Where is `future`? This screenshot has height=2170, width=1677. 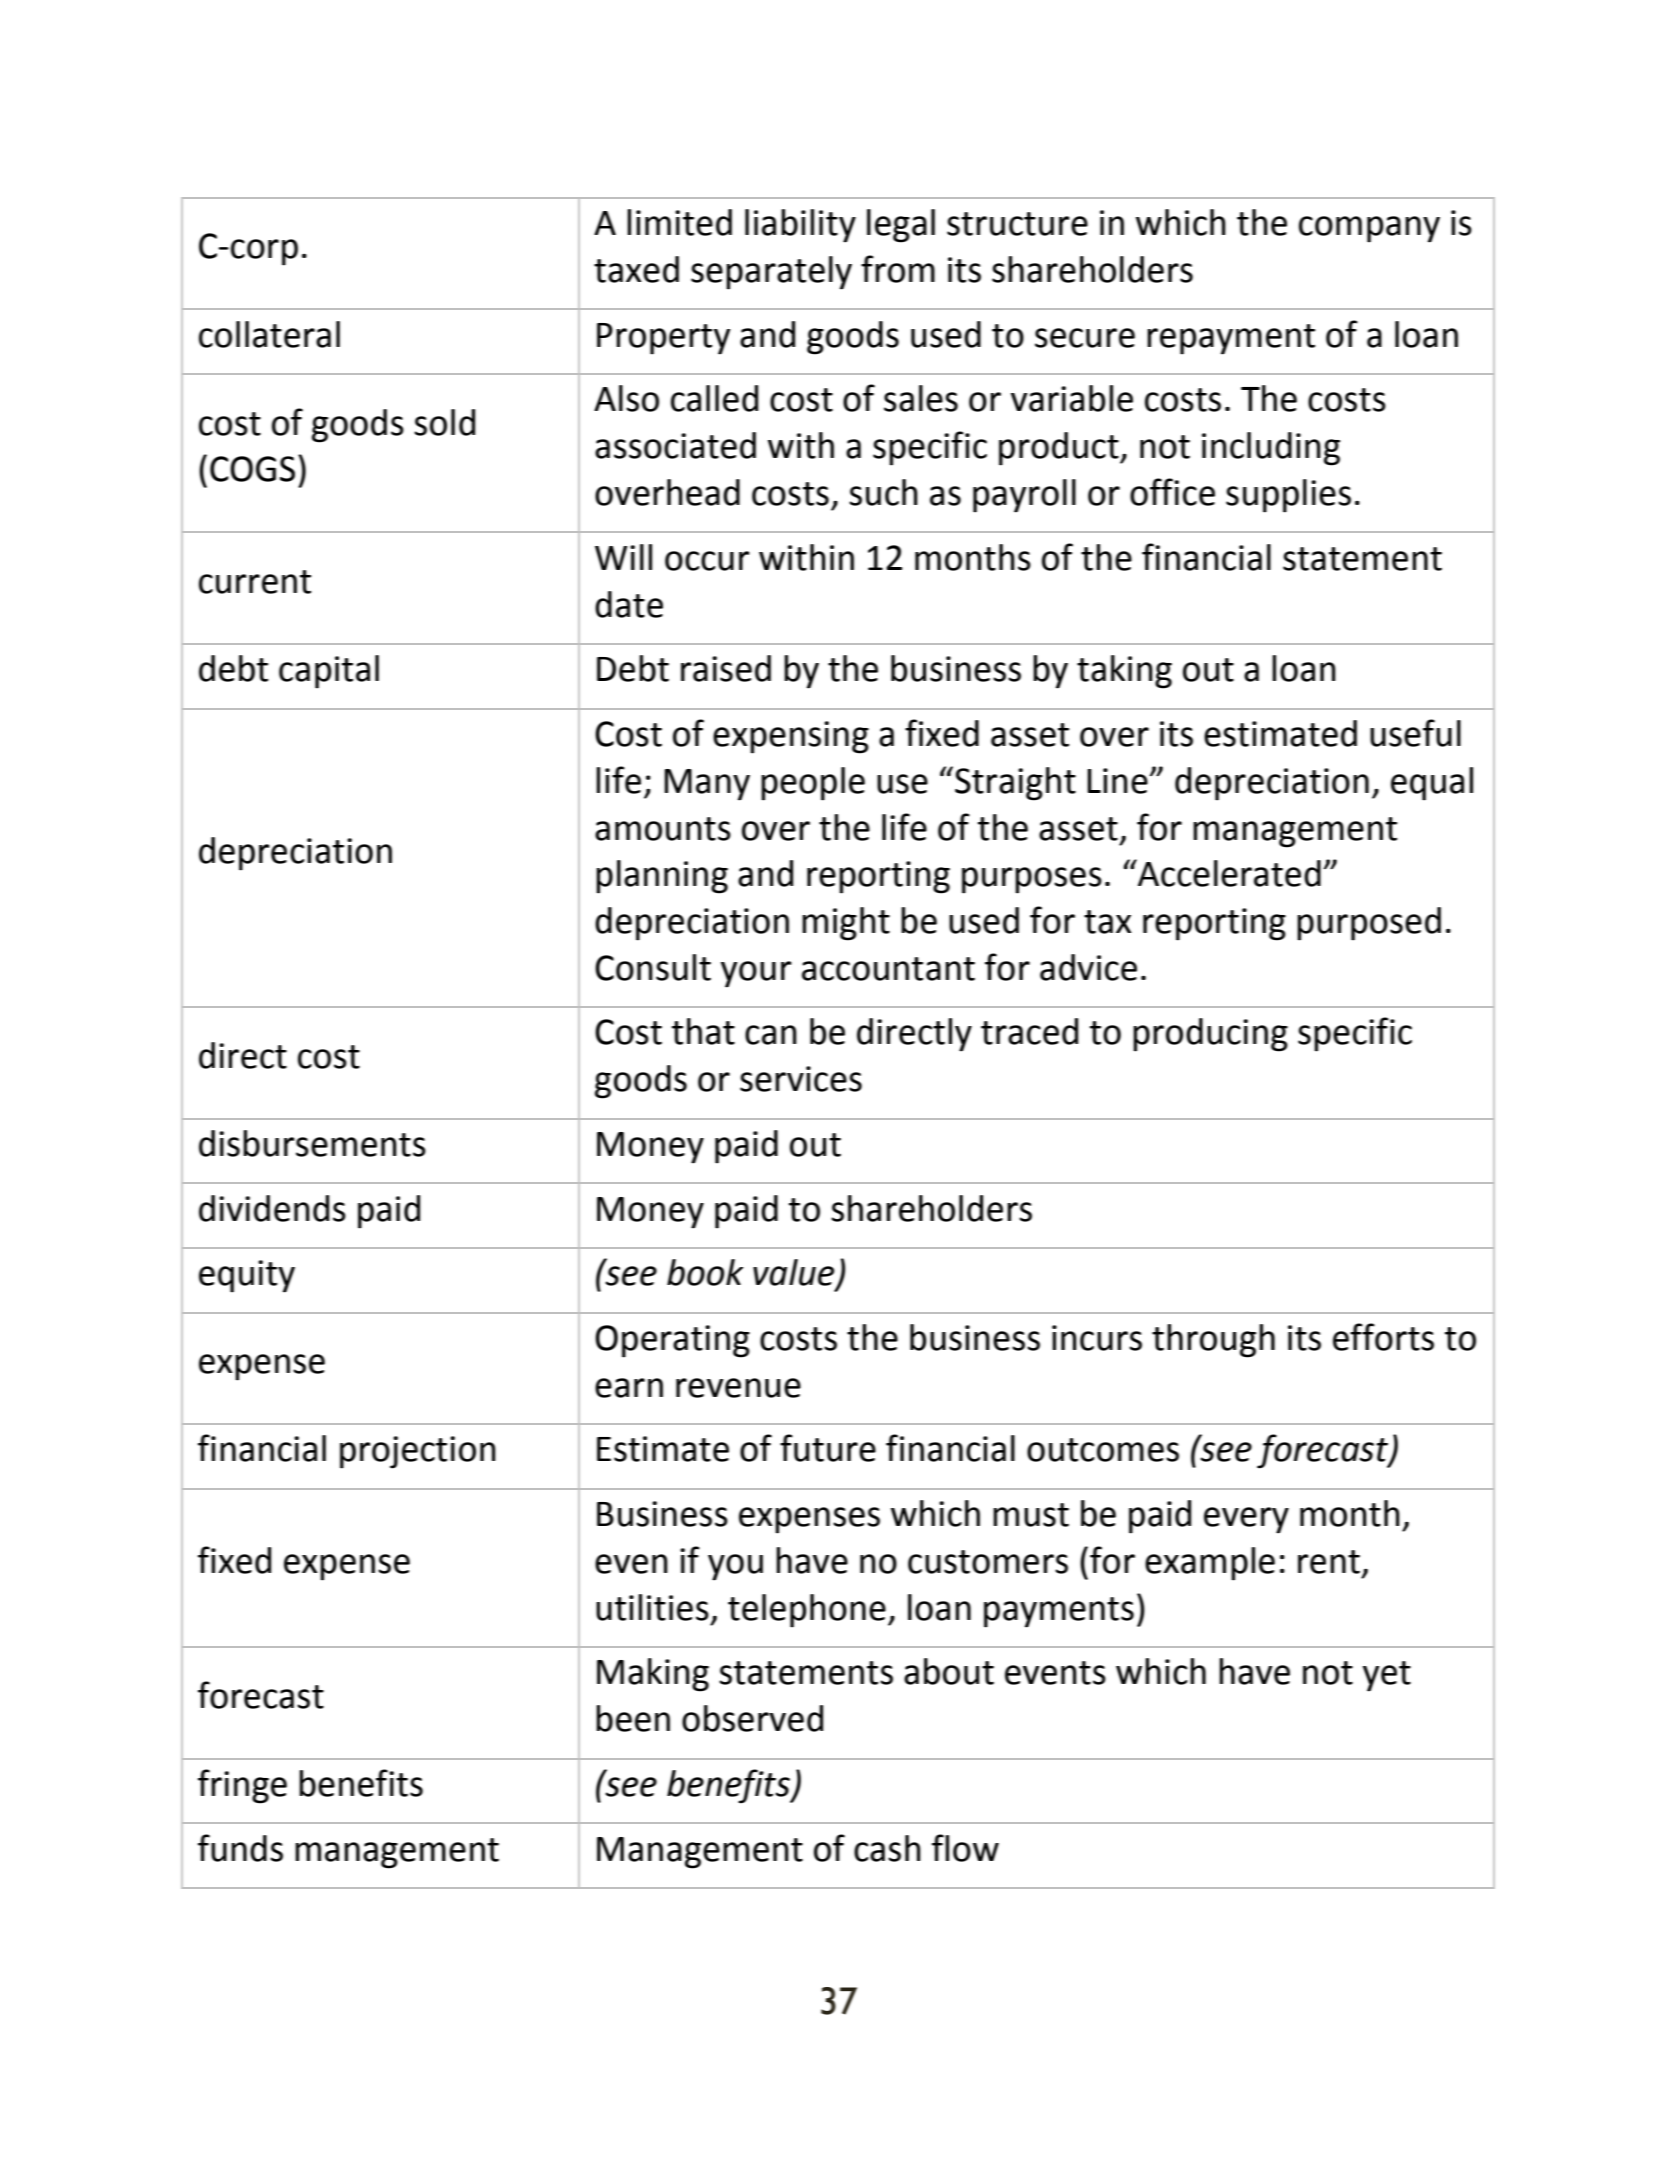 future is located at coordinates (828, 1448).
